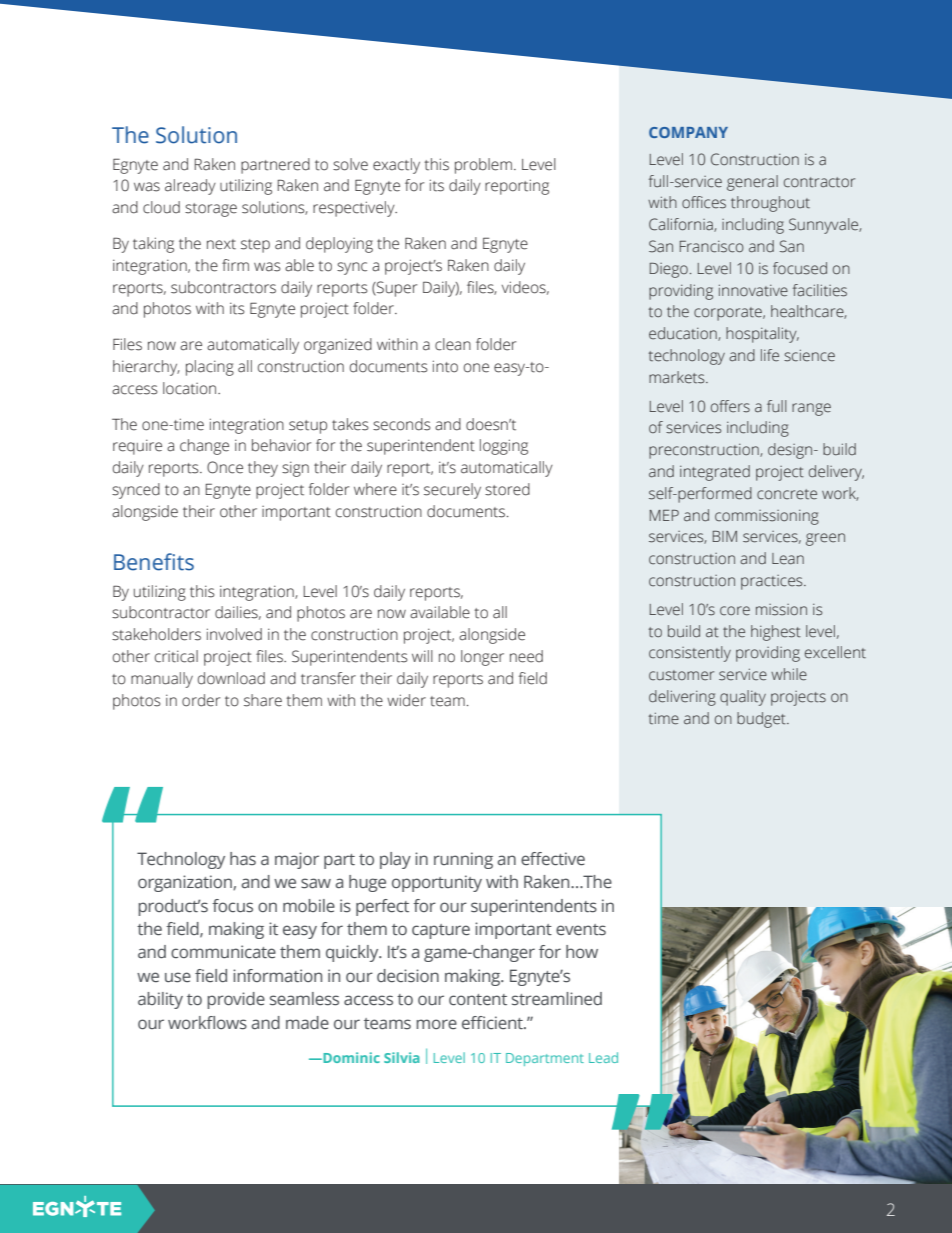  What do you see at coordinates (762, 720) in the page?
I see `budget` at bounding box center [762, 720].
